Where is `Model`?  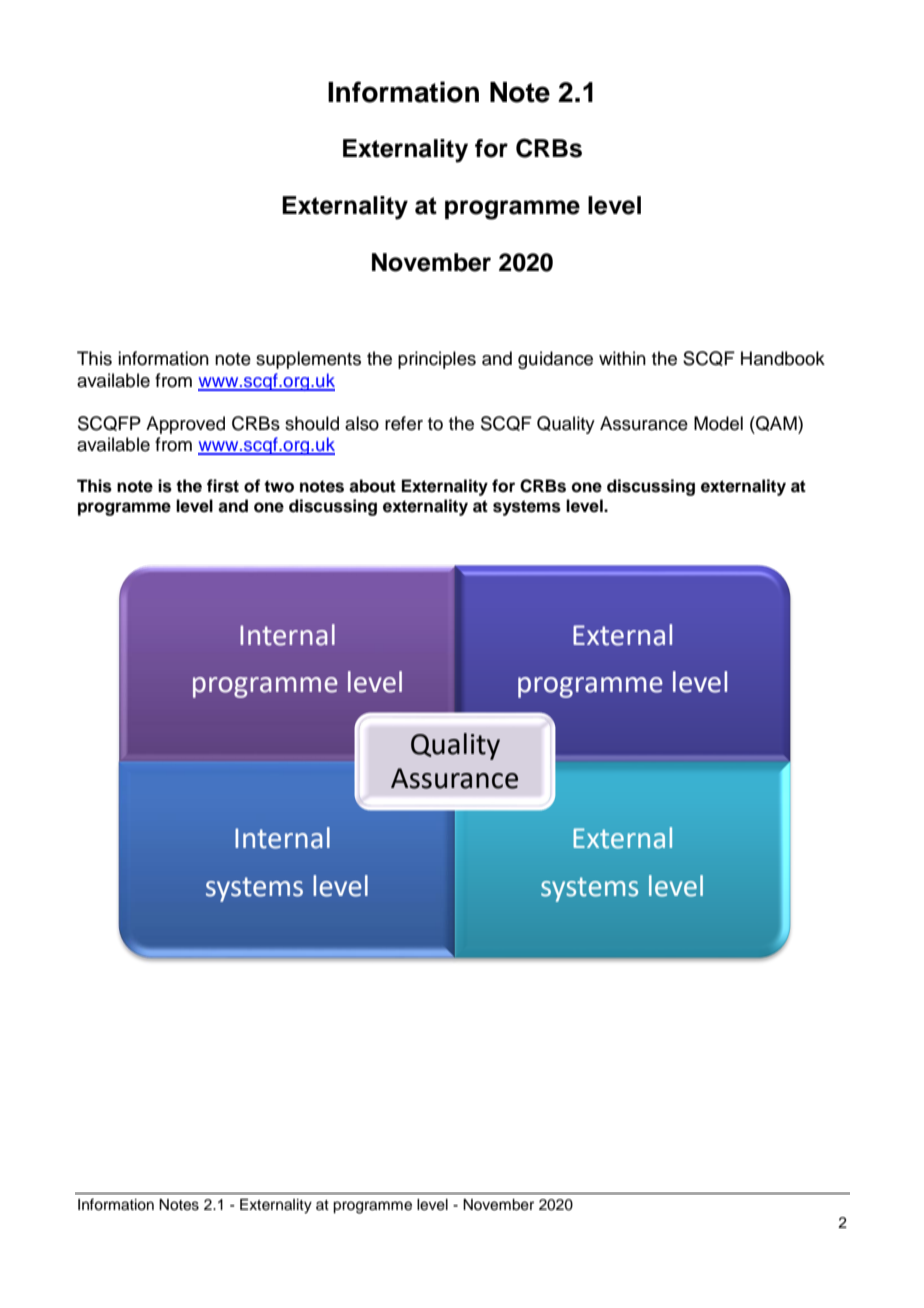
Model is located at coordinates (718, 423).
